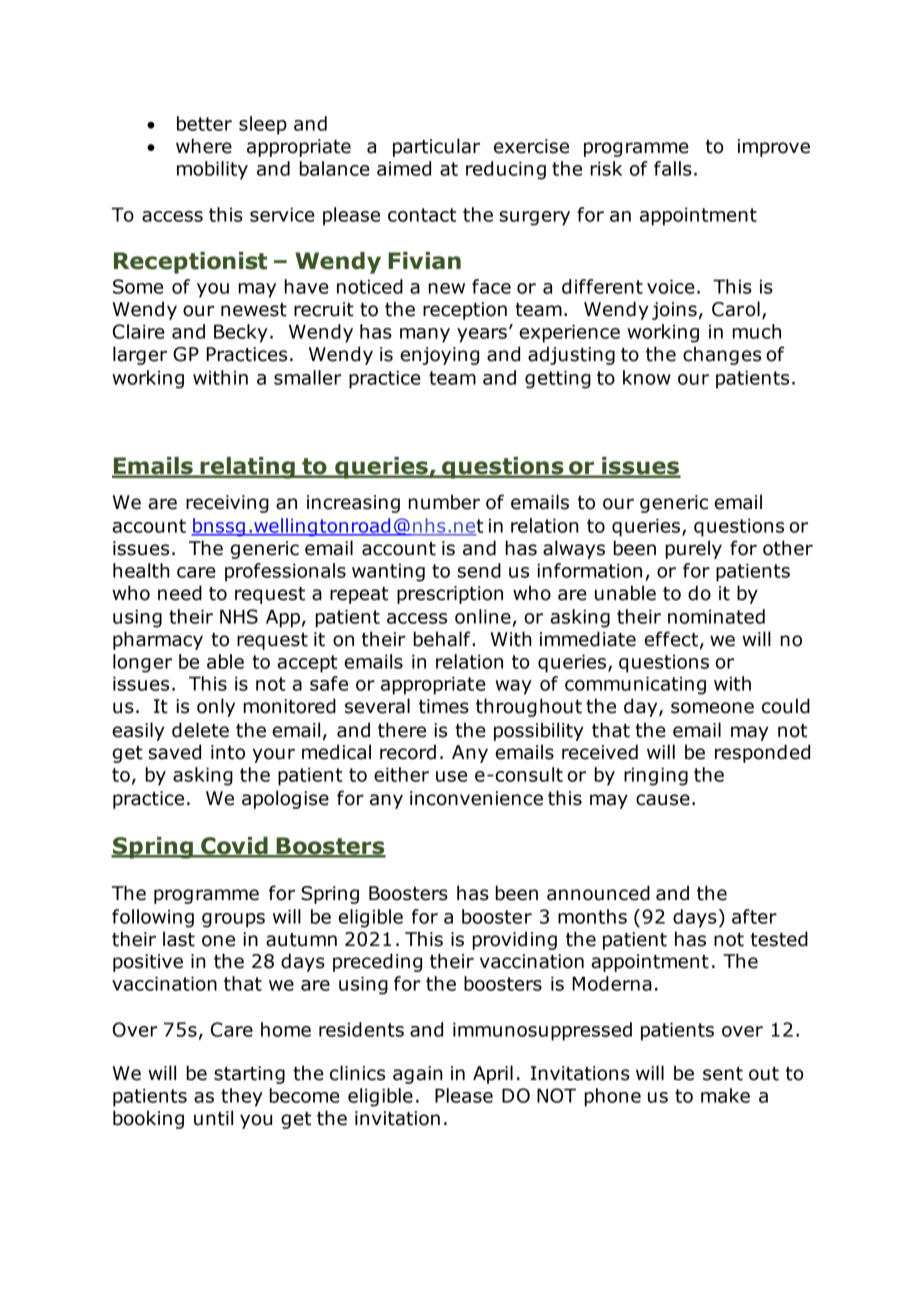 The width and height of the image is (924, 1308). I want to click on falls, so click(673, 168).
